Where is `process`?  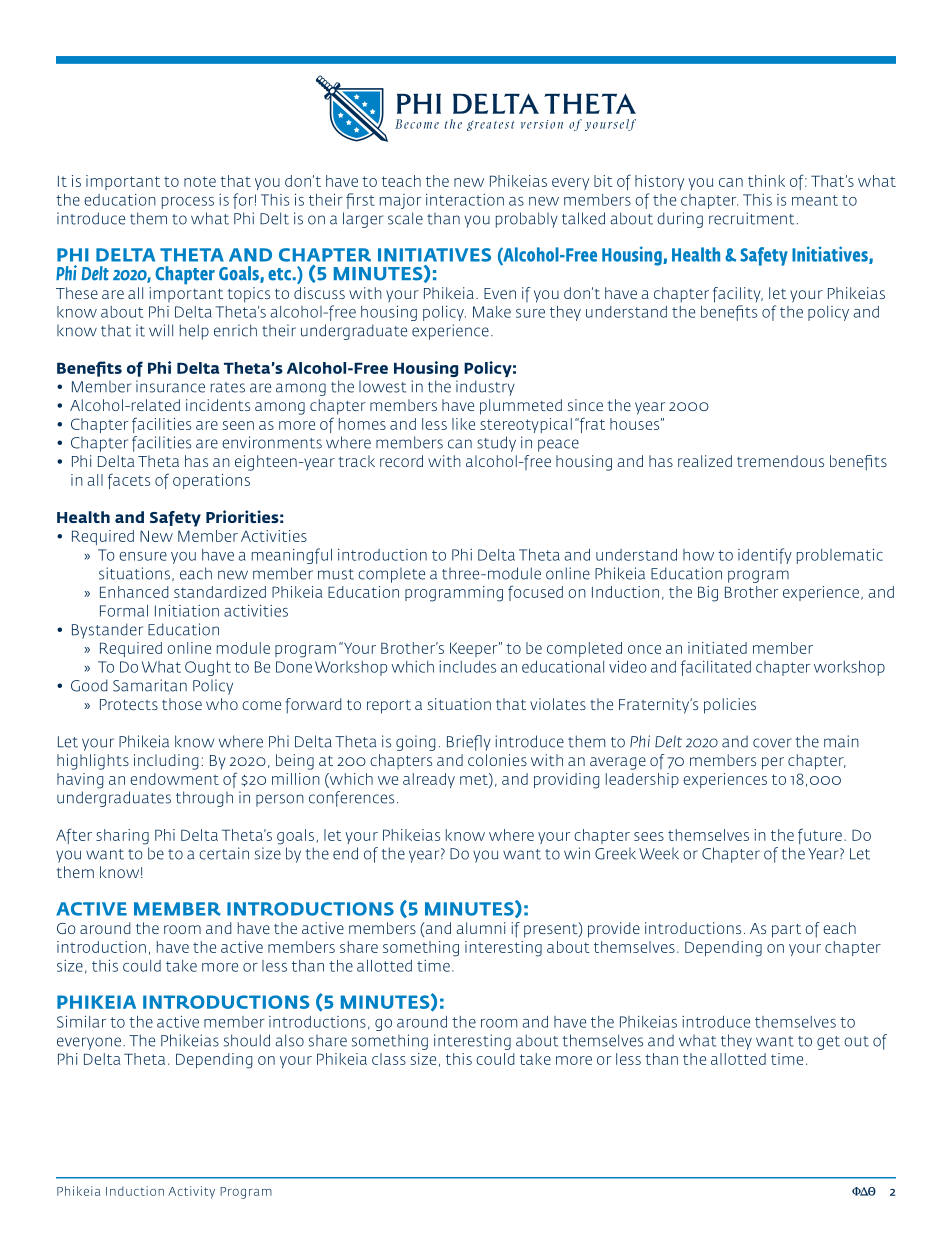 process is located at coordinates (188, 203).
